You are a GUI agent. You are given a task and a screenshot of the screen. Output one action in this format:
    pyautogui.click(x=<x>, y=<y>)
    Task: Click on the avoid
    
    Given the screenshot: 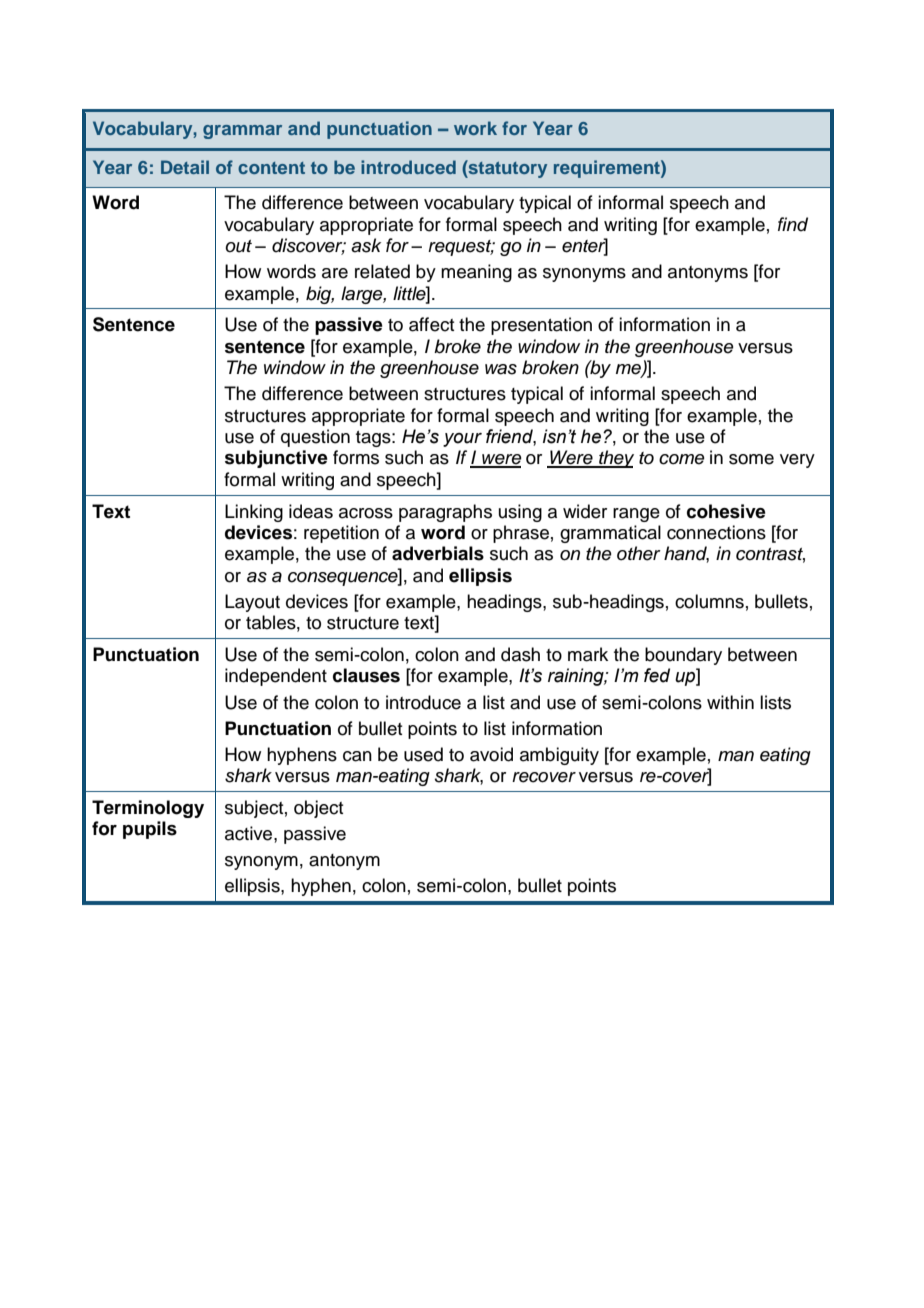 What is the action you would take?
    pyautogui.click(x=491, y=754)
